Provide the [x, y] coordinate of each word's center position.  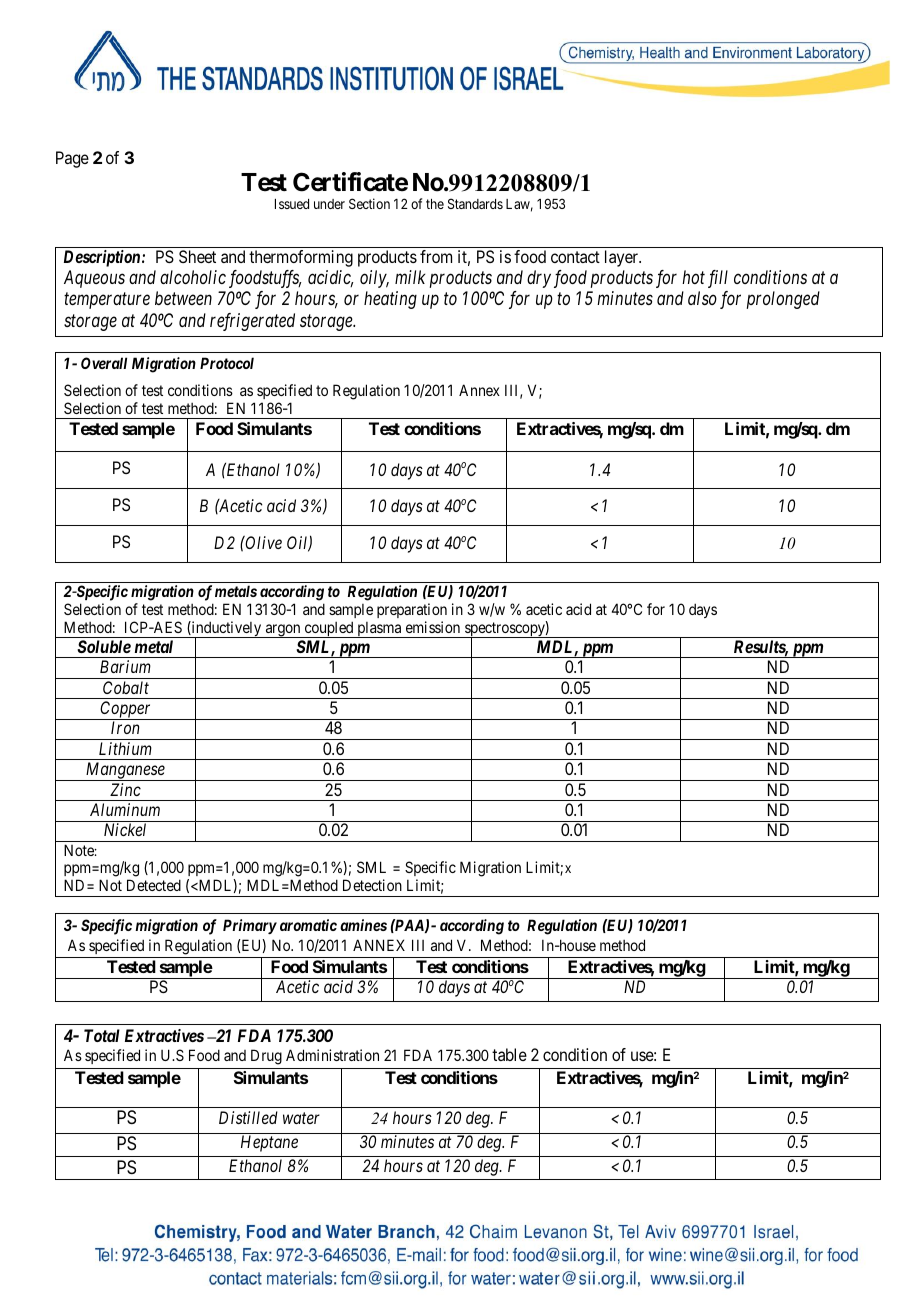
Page [72, 159]
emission [433, 627]
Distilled [248, 1117]
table [509, 1054]
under [329, 204]
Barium [125, 666]
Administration [332, 1055]
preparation [412, 610]
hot [693, 277]
